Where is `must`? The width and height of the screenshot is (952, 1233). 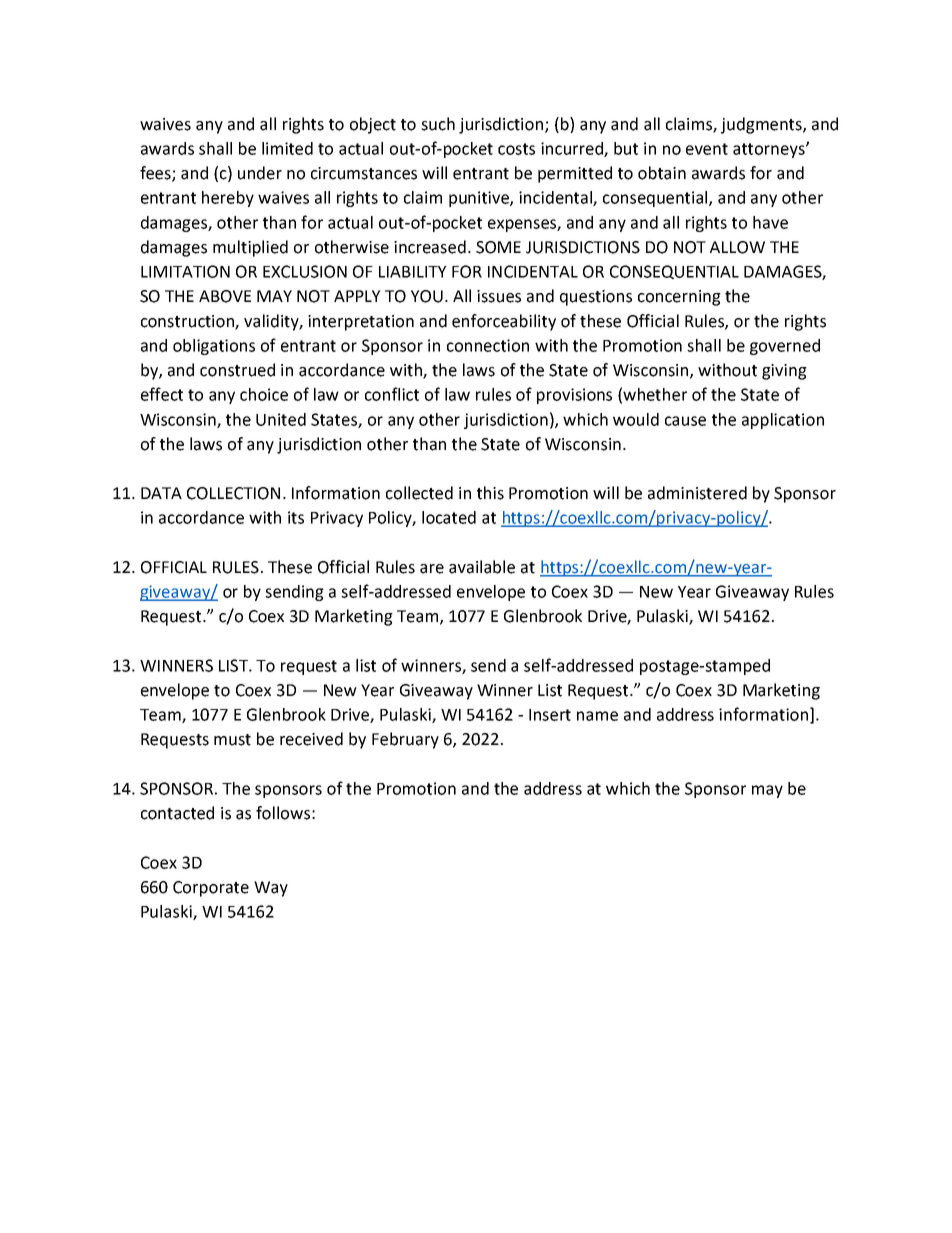 must is located at coordinates (232, 740).
